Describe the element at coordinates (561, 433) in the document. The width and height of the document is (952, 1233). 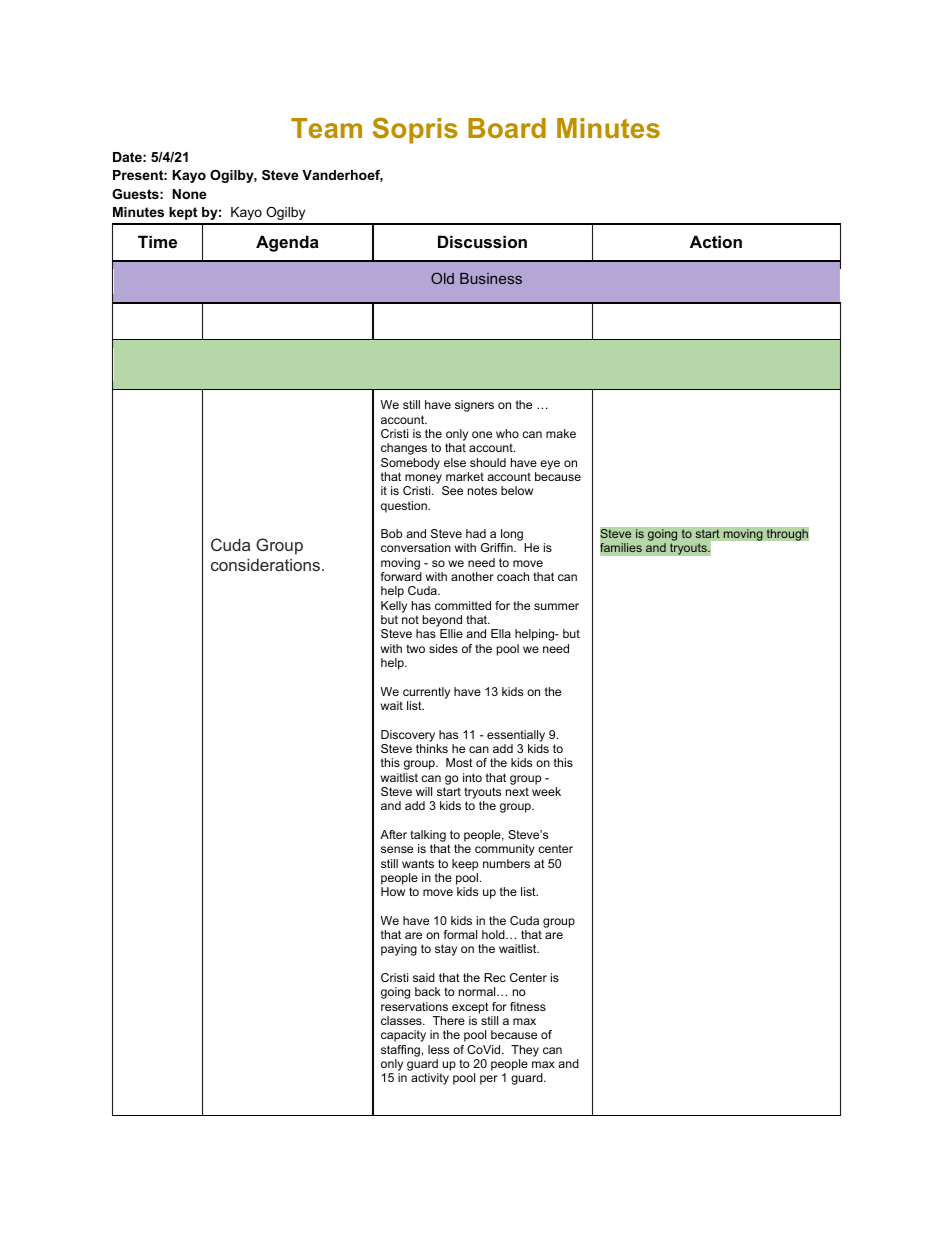
I see `make` at that location.
